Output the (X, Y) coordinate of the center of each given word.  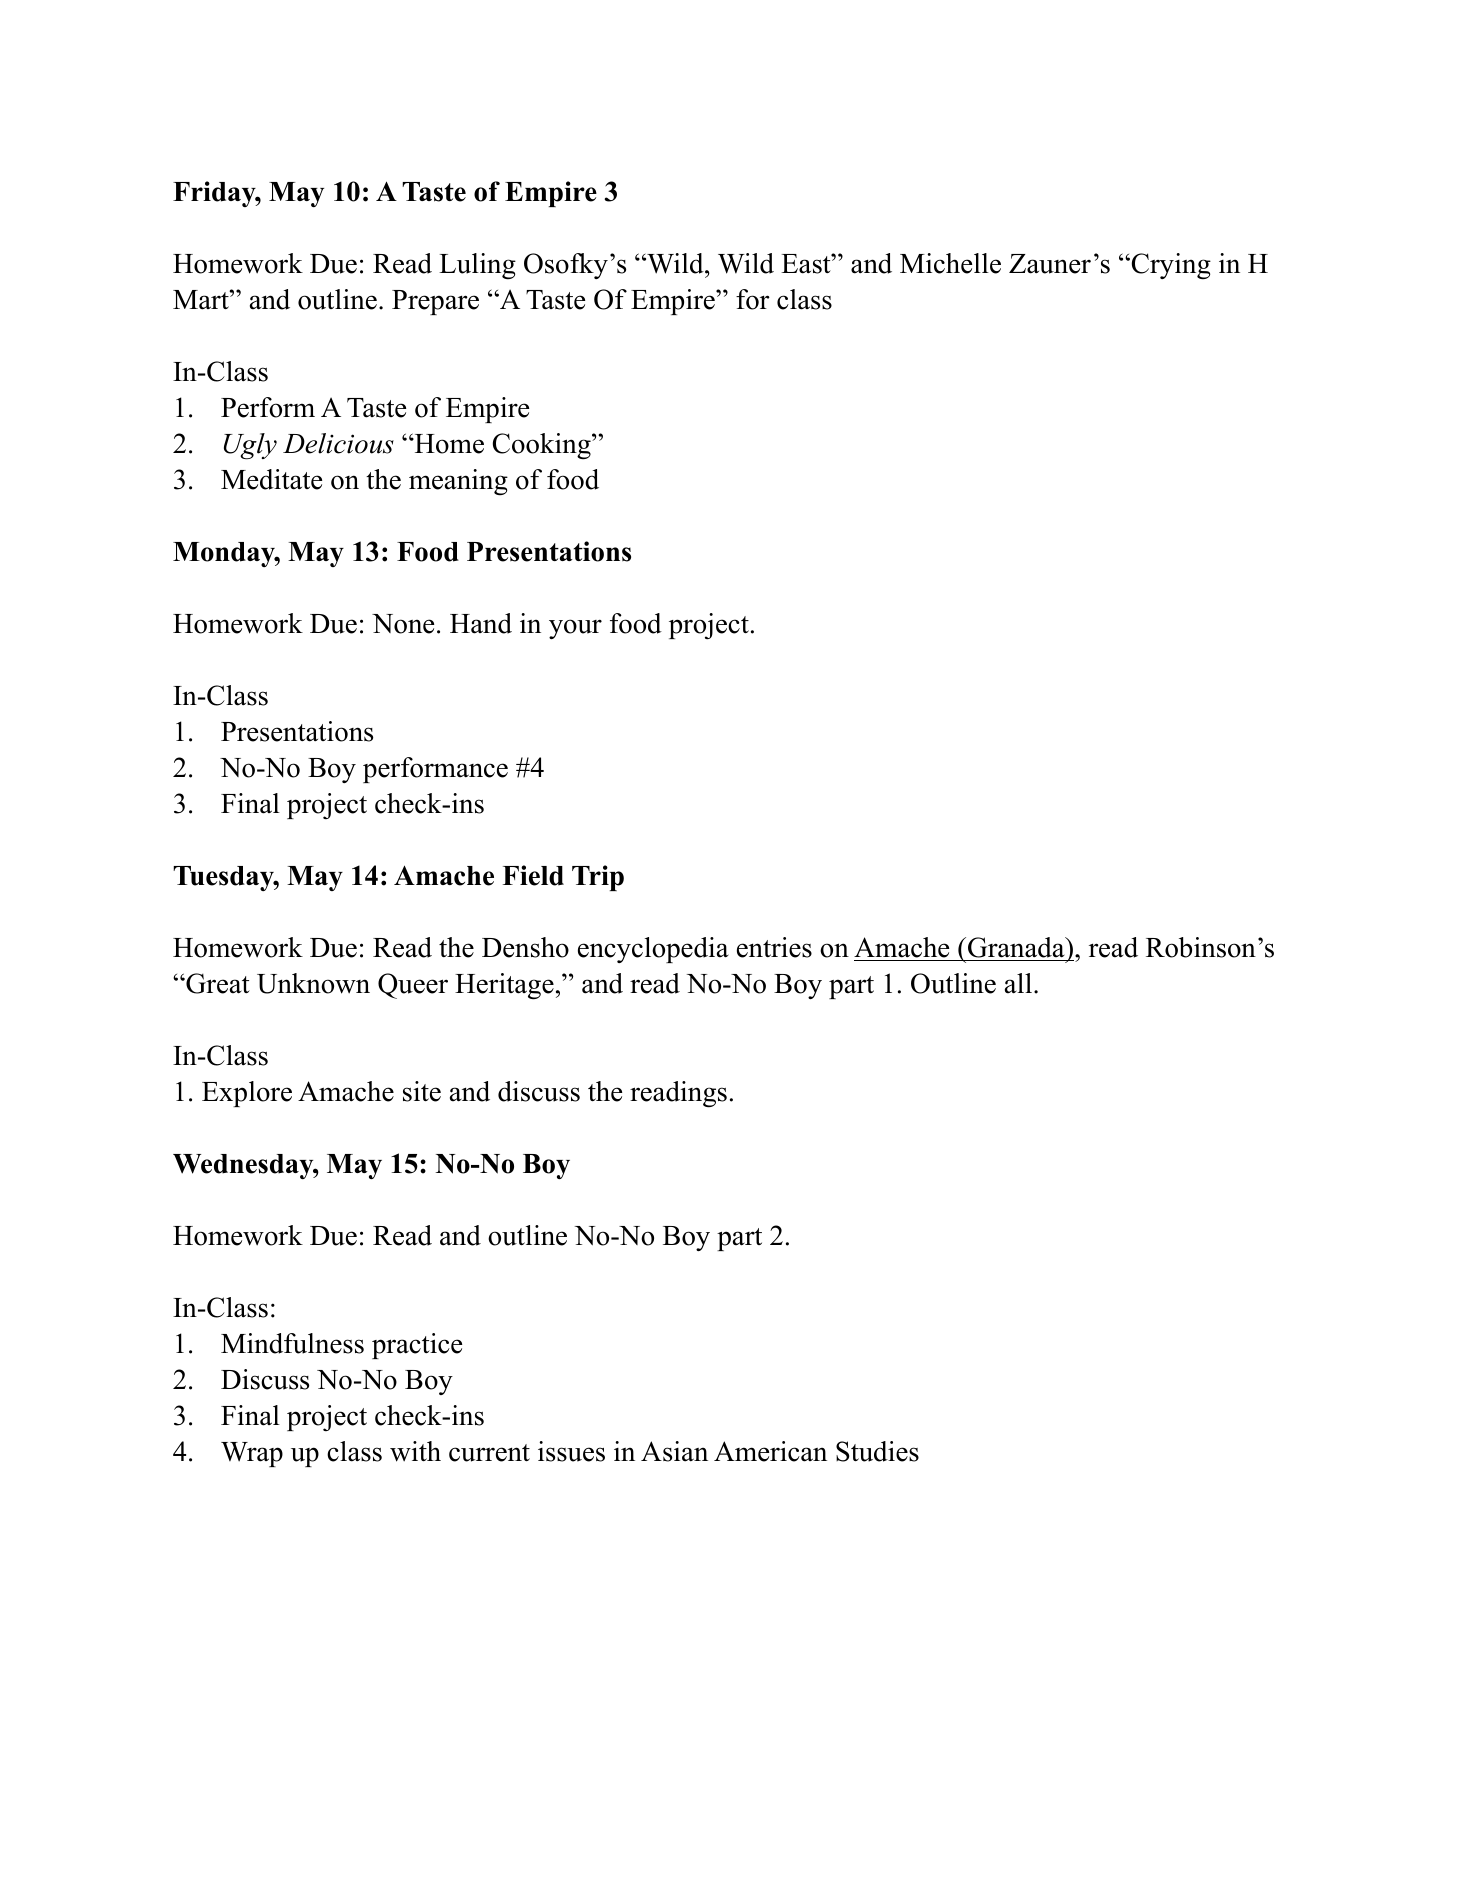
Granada (1016, 949)
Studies (877, 1451)
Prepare (435, 302)
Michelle (950, 263)
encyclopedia (653, 950)
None (403, 624)
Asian (674, 1451)
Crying (1170, 266)
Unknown (313, 983)
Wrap (252, 1454)
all (1018, 983)
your (575, 629)
